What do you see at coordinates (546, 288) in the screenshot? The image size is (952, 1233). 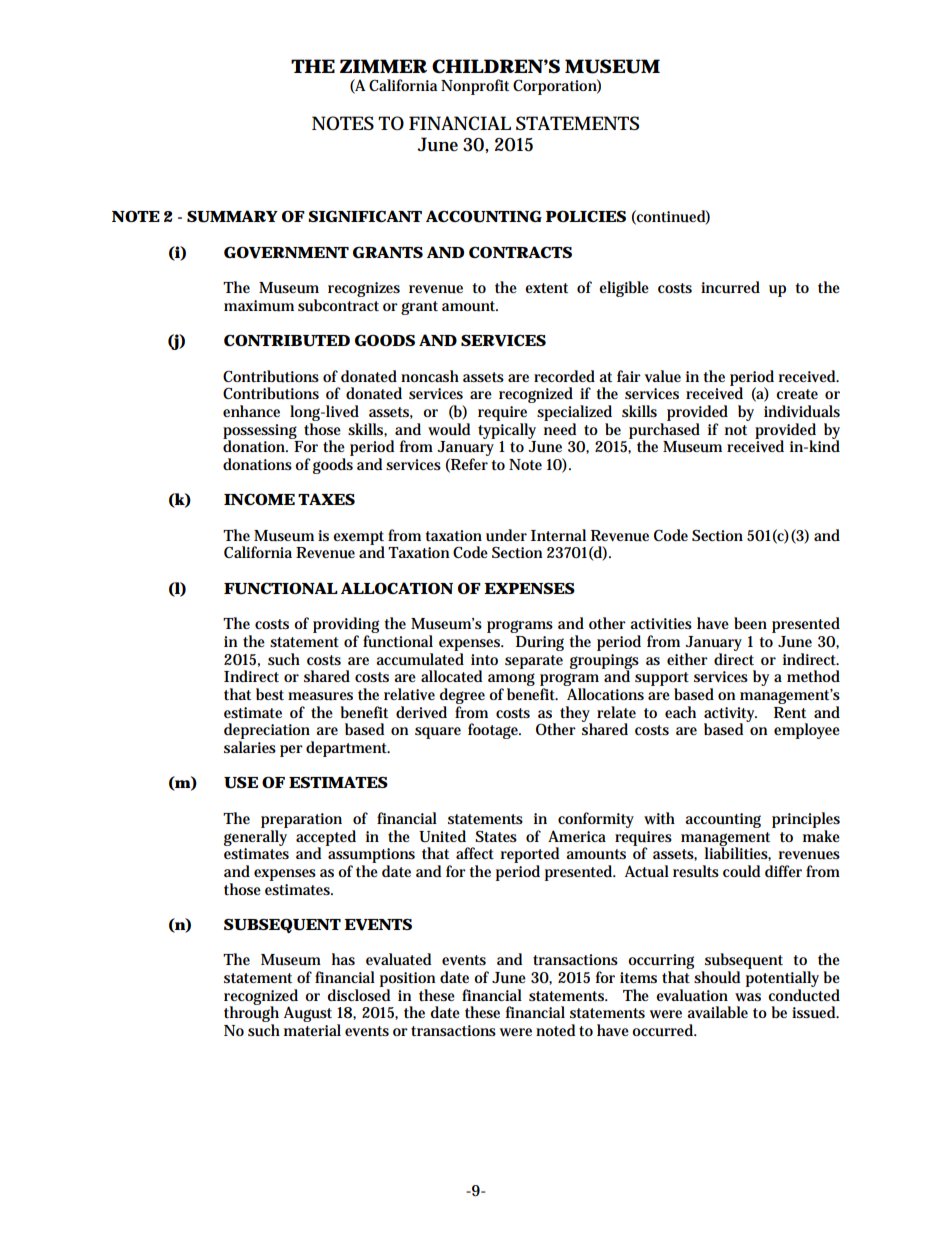 I see `extent` at bounding box center [546, 288].
